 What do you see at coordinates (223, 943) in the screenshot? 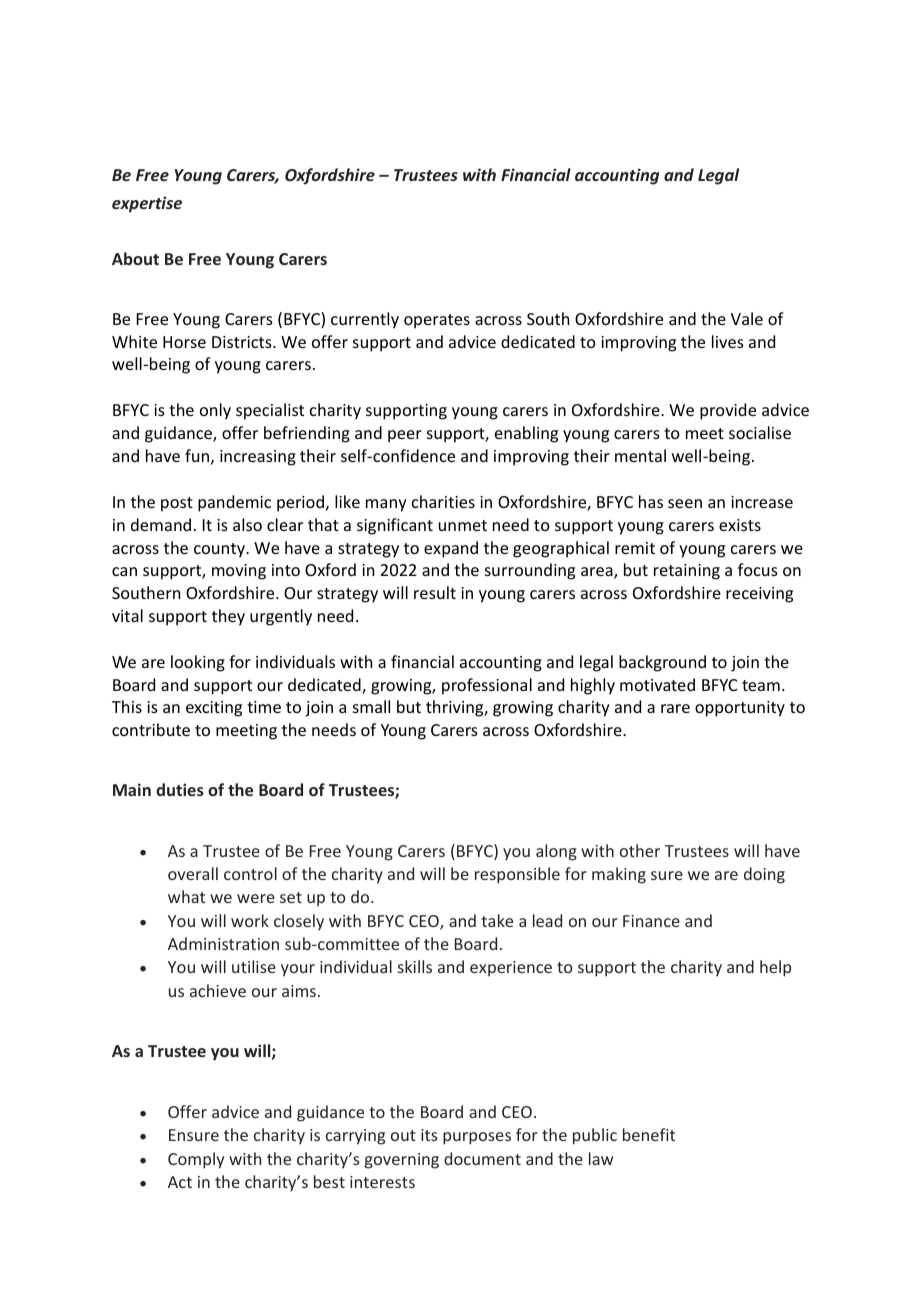
I see `Administration` at bounding box center [223, 943].
